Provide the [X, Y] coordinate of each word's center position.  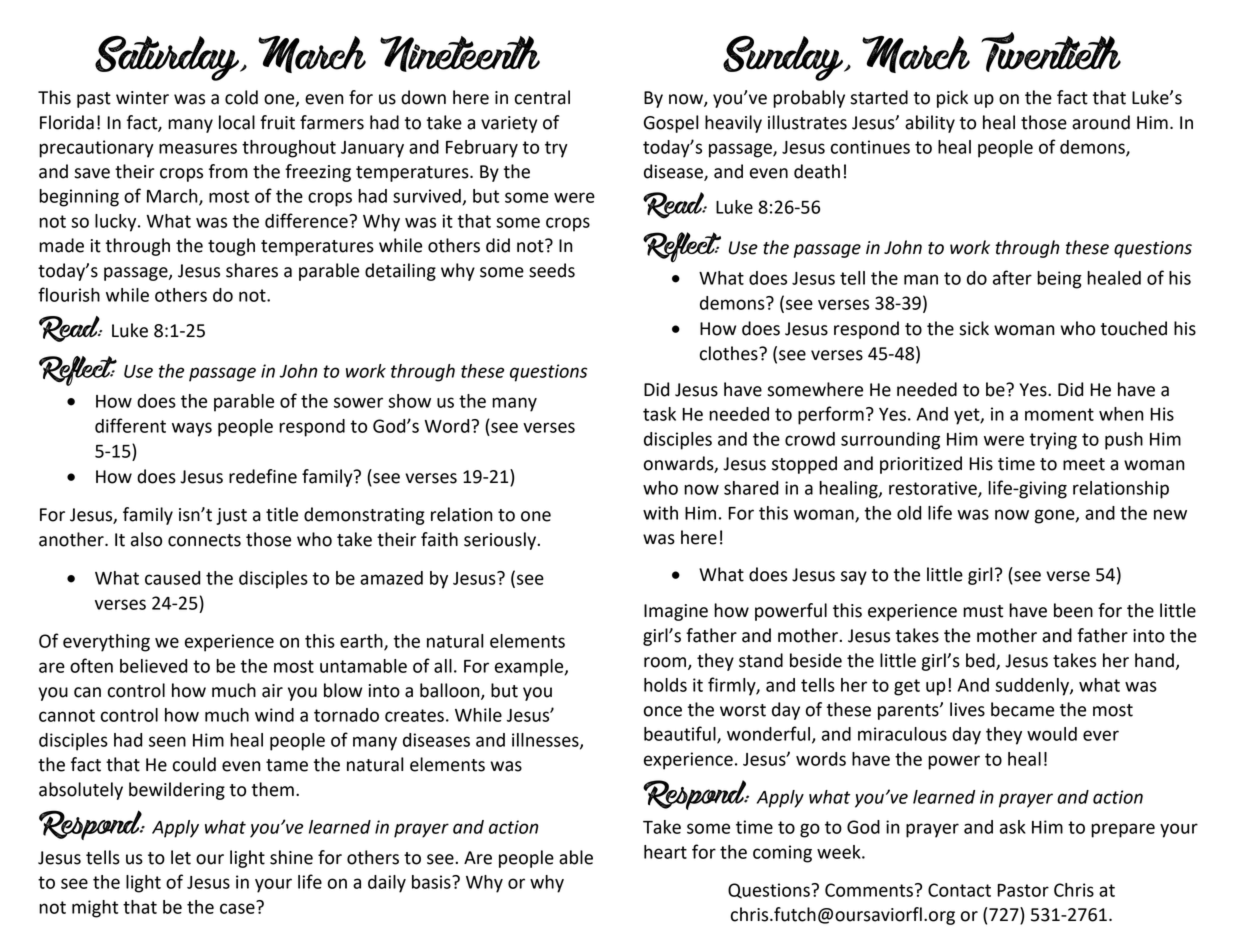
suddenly [1033, 687]
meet [1084, 464]
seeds [552, 270]
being [1059, 280]
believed [153, 666]
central [542, 97]
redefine [263, 476]
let [181, 857]
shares [252, 270]
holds [665, 685]
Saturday [168, 58]
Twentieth [1051, 52]
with [660, 513]
